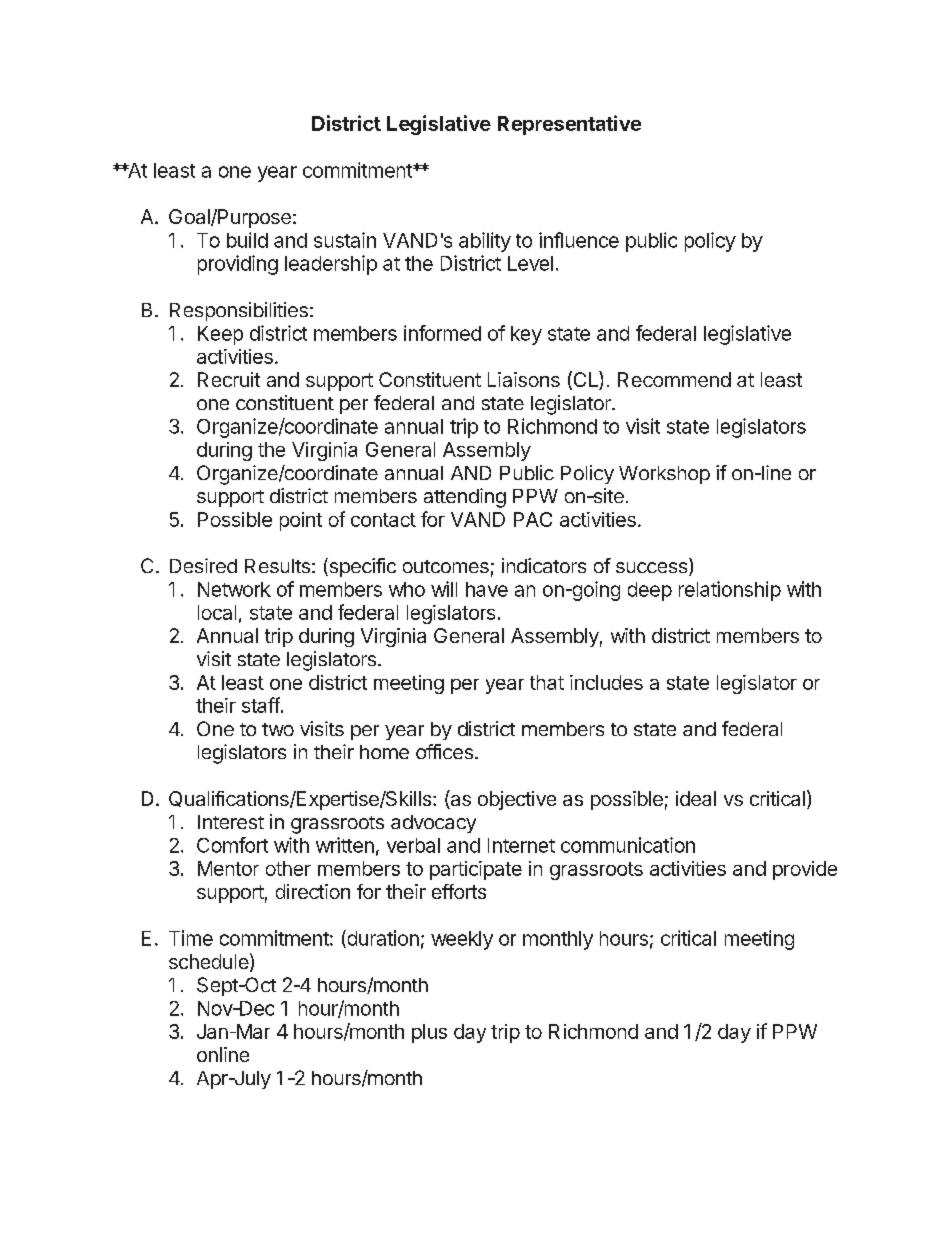 The width and height of the screenshot is (952, 1233). What do you see at coordinates (579, 240) in the screenshot?
I see `influence` at bounding box center [579, 240].
